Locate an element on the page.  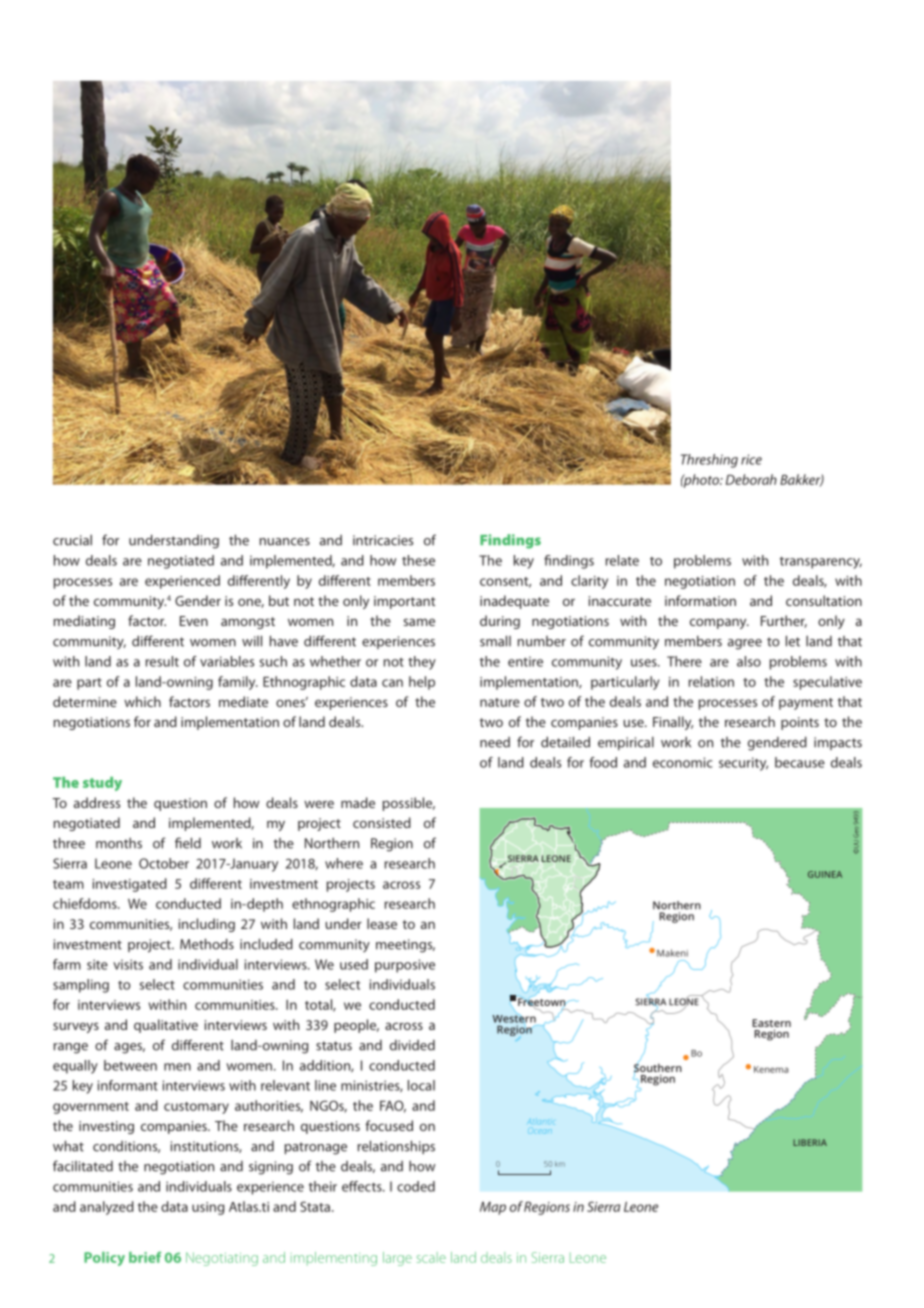
scale is located at coordinates (431, 1257).
